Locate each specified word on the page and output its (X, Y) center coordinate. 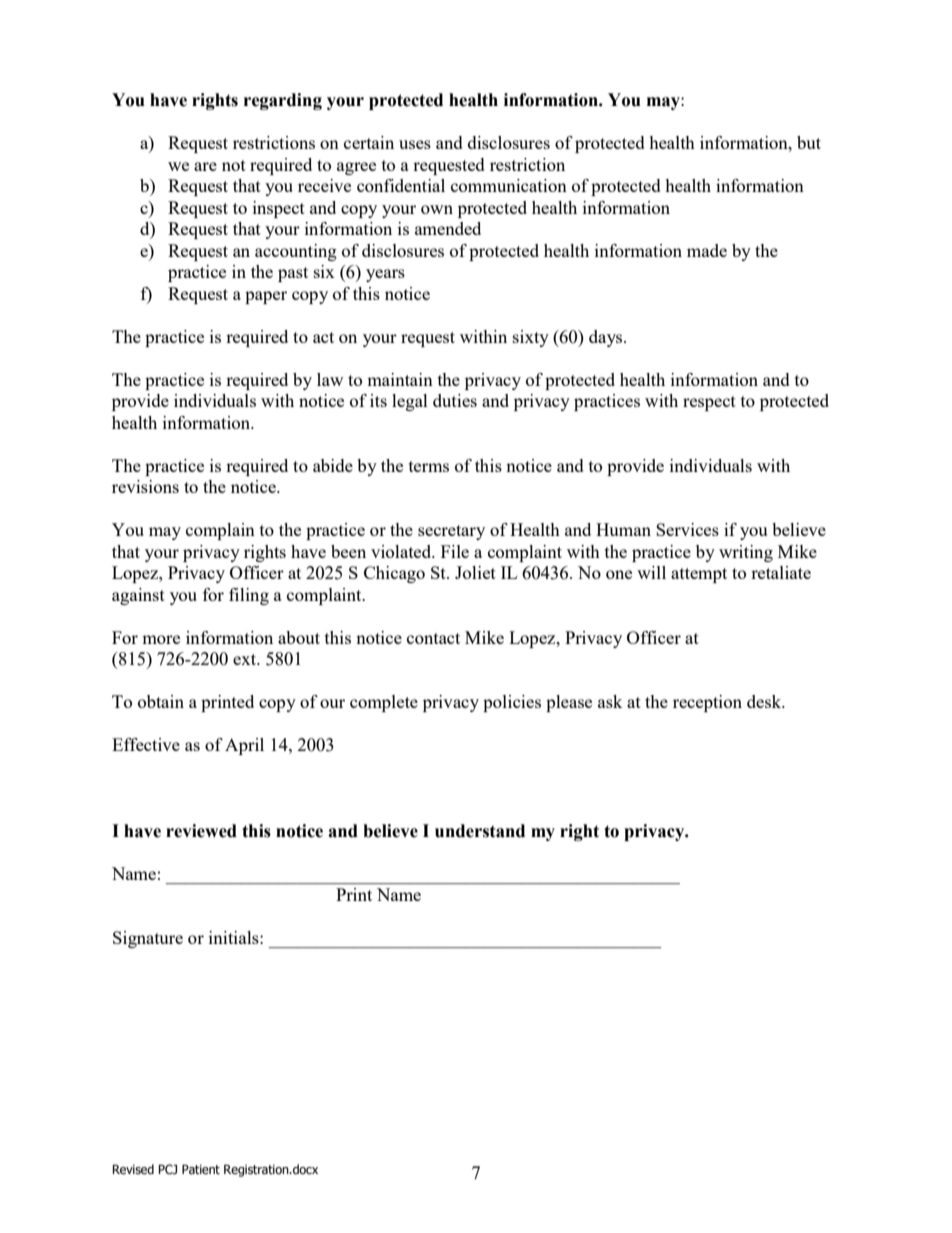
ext (246, 659)
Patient (201, 1169)
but (809, 142)
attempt (699, 575)
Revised (133, 1169)
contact (433, 638)
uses (415, 144)
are (205, 166)
